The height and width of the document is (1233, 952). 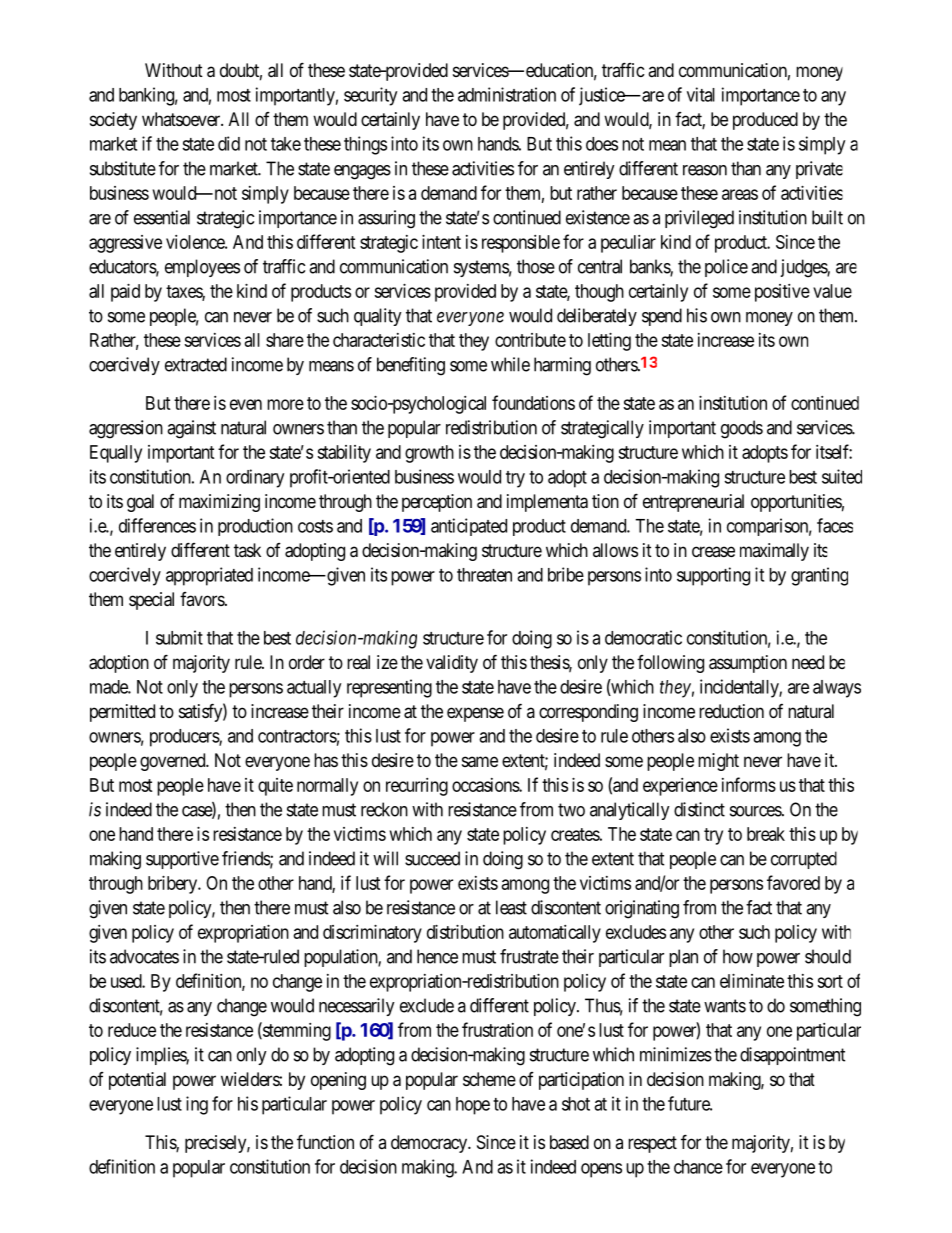 I want to click on potential, so click(x=137, y=1081).
